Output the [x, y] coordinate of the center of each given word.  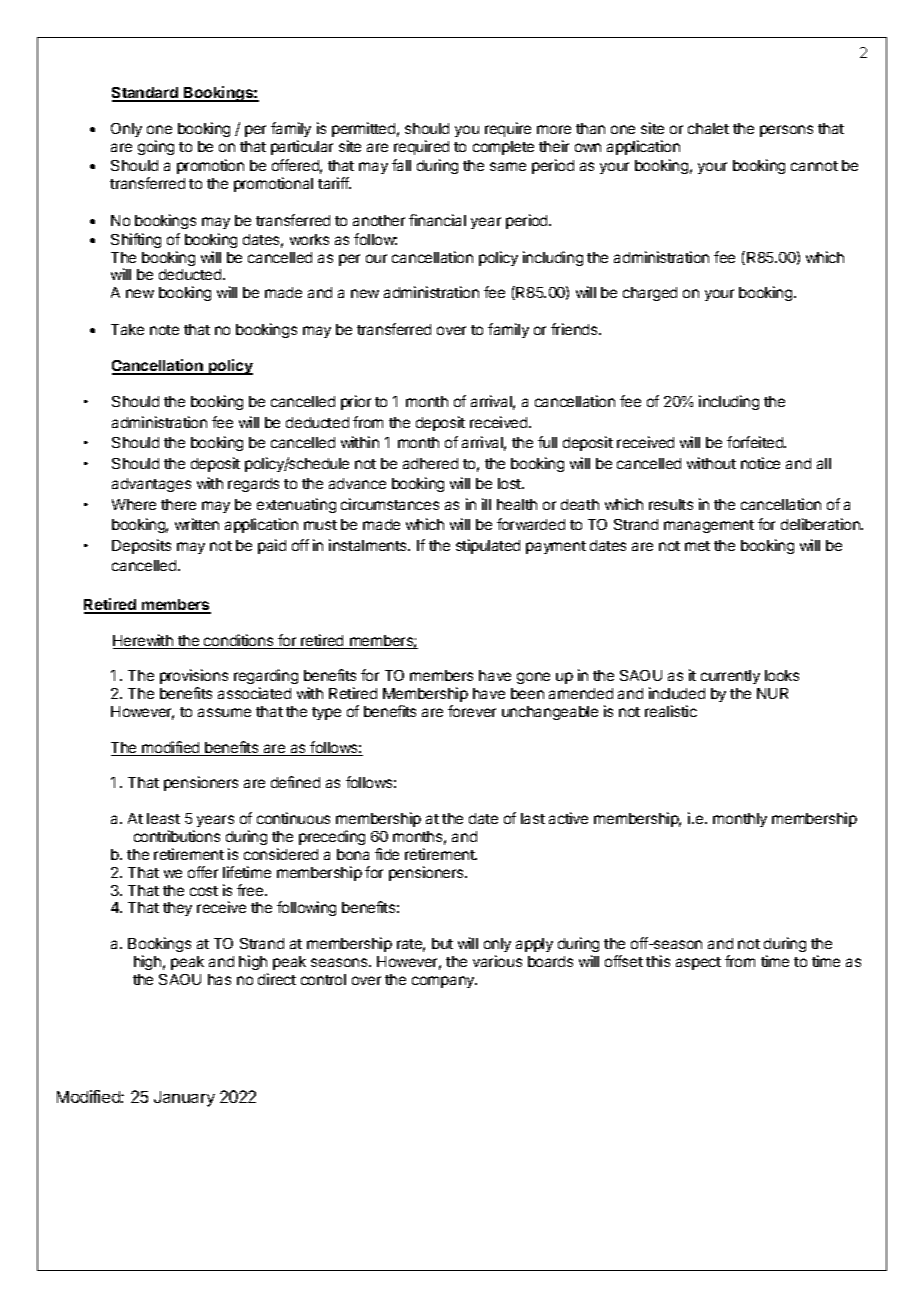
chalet [708, 128]
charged [650, 294]
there [178, 504]
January [184, 1099]
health [517, 504]
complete [503, 148]
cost [204, 891]
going [156, 147]
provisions [194, 678]
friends [575, 329]
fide [387, 854]
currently [730, 677]
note [164, 330]
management [709, 526]
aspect [698, 963]
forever [472, 711]
